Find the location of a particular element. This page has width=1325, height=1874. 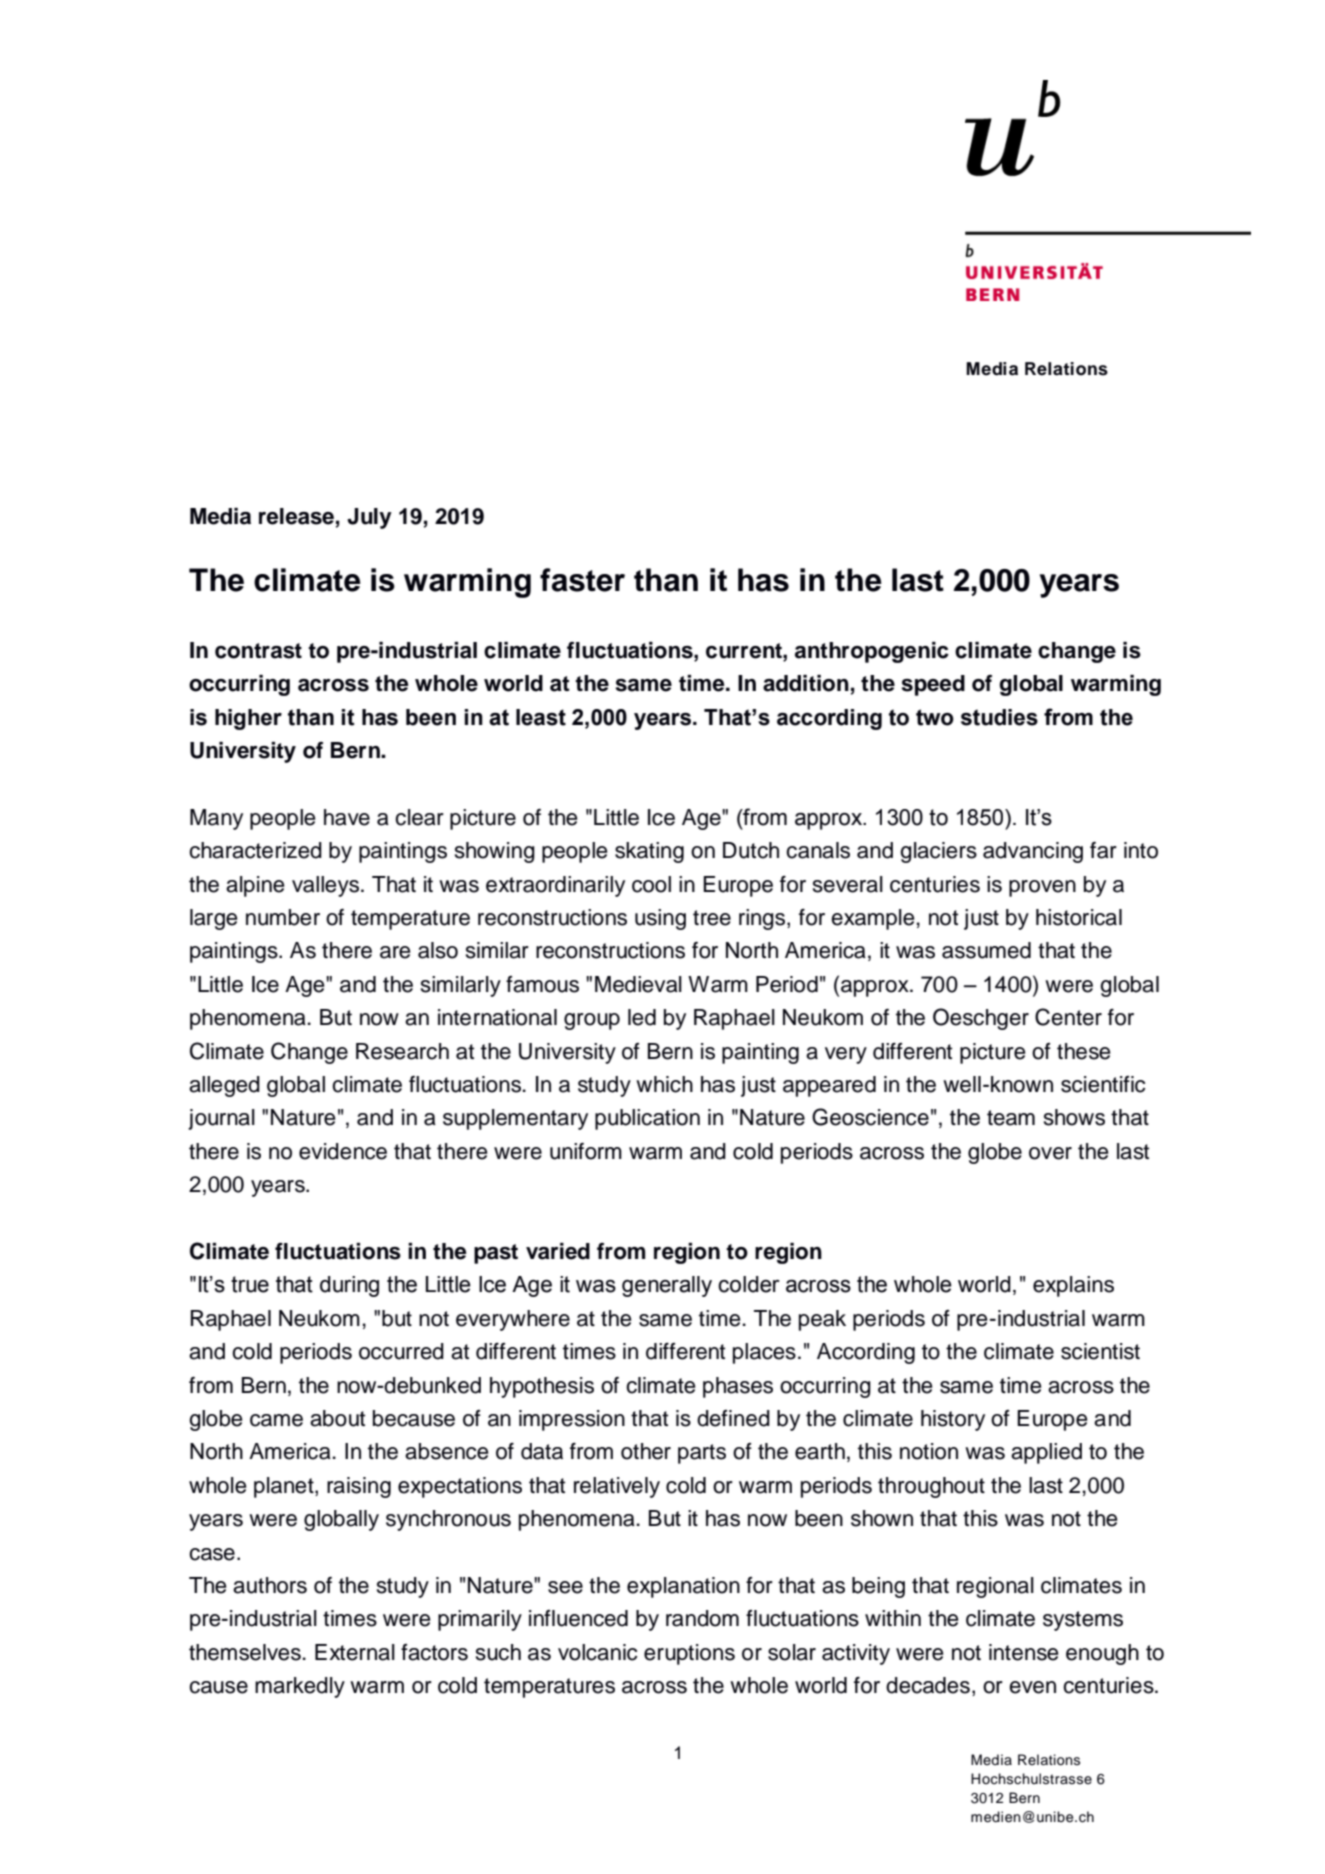

External is located at coordinates (355, 1652).
